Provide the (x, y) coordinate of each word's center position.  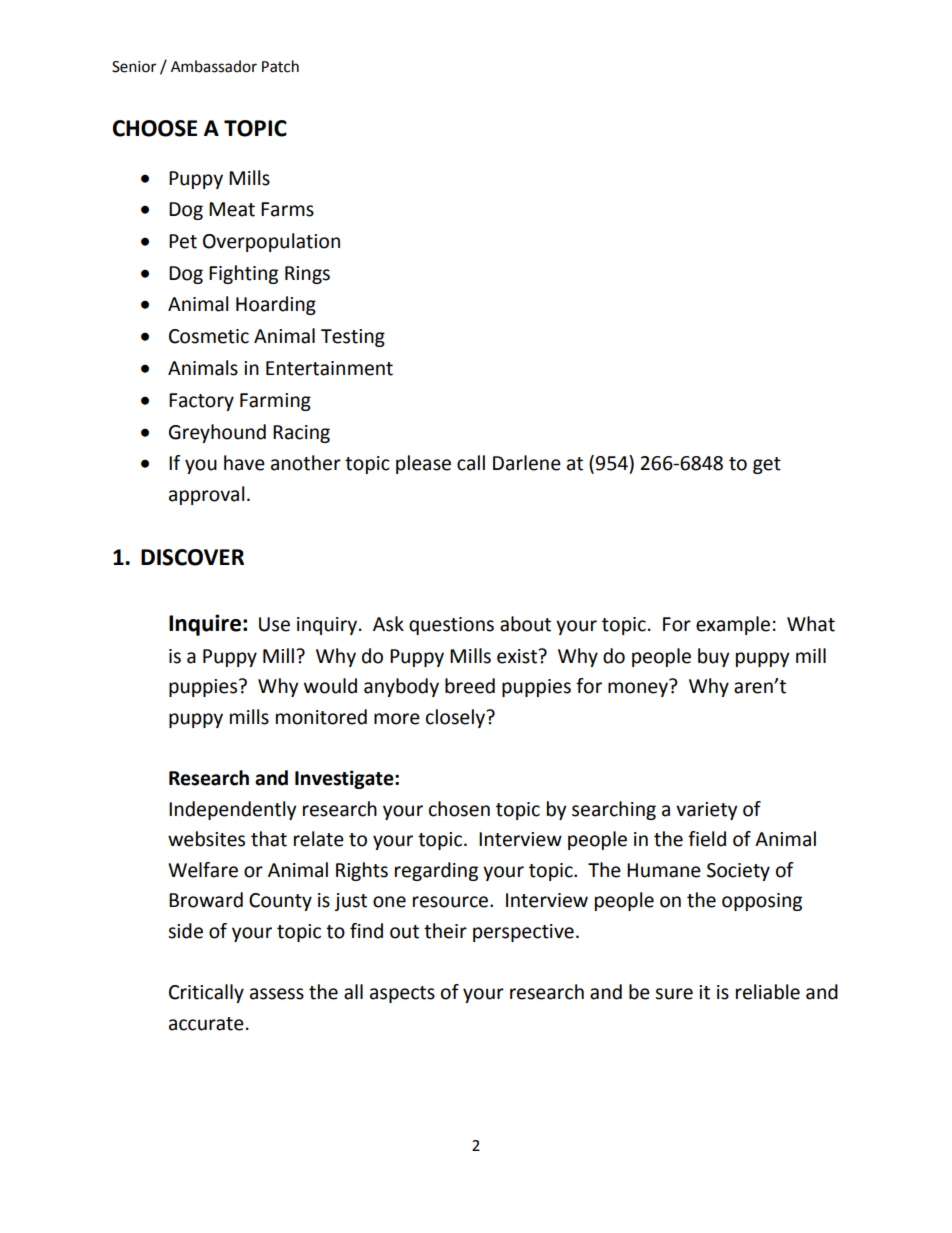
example (733, 625)
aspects (402, 994)
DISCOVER (192, 557)
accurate (206, 1024)
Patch (280, 66)
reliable (768, 992)
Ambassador (214, 66)
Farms (287, 209)
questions (451, 626)
